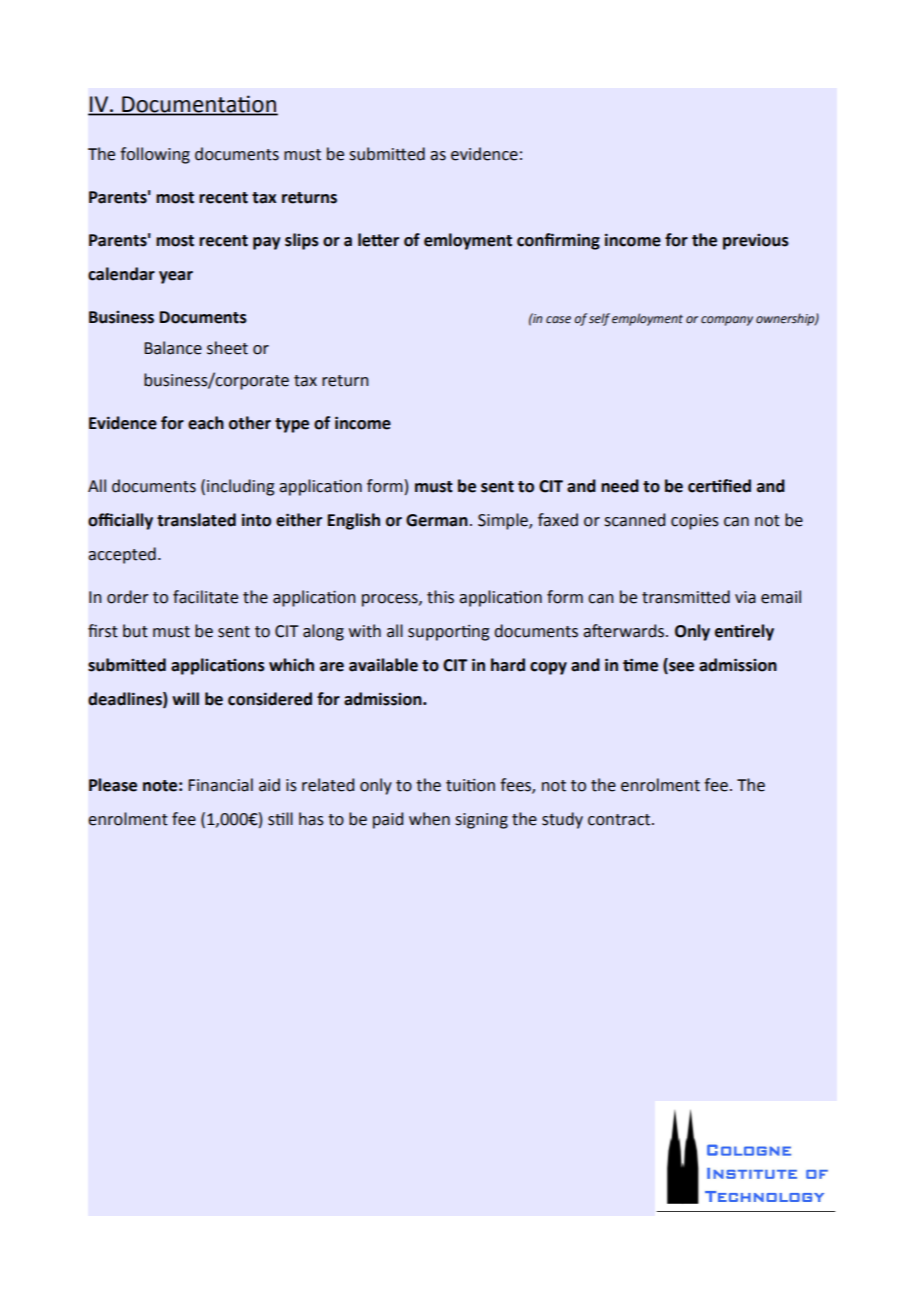  I want to click on previous, so click(756, 242).
